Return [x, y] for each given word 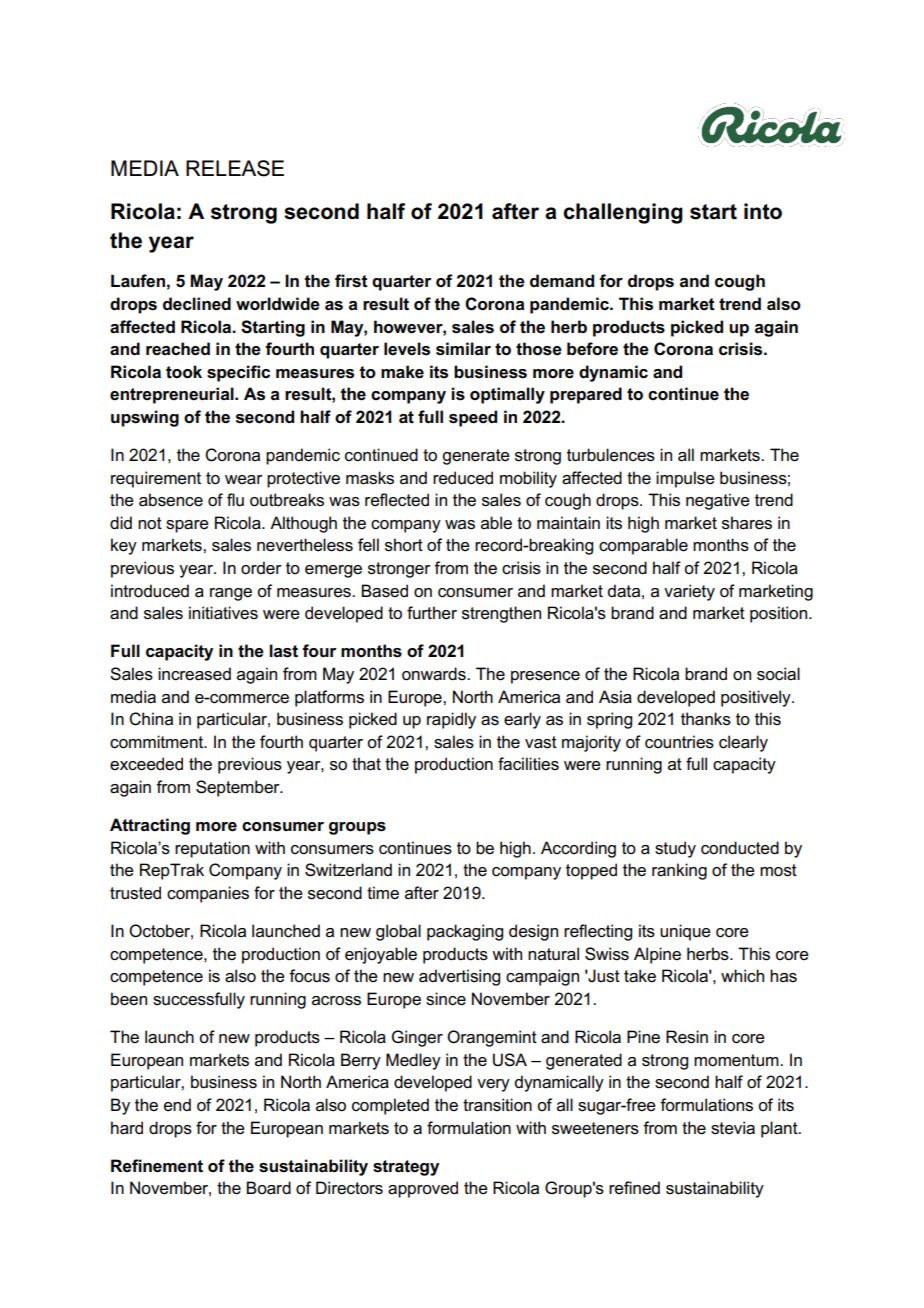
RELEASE [235, 168]
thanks [706, 719]
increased [194, 674]
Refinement [157, 1166]
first [351, 281]
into [763, 211]
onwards [435, 674]
